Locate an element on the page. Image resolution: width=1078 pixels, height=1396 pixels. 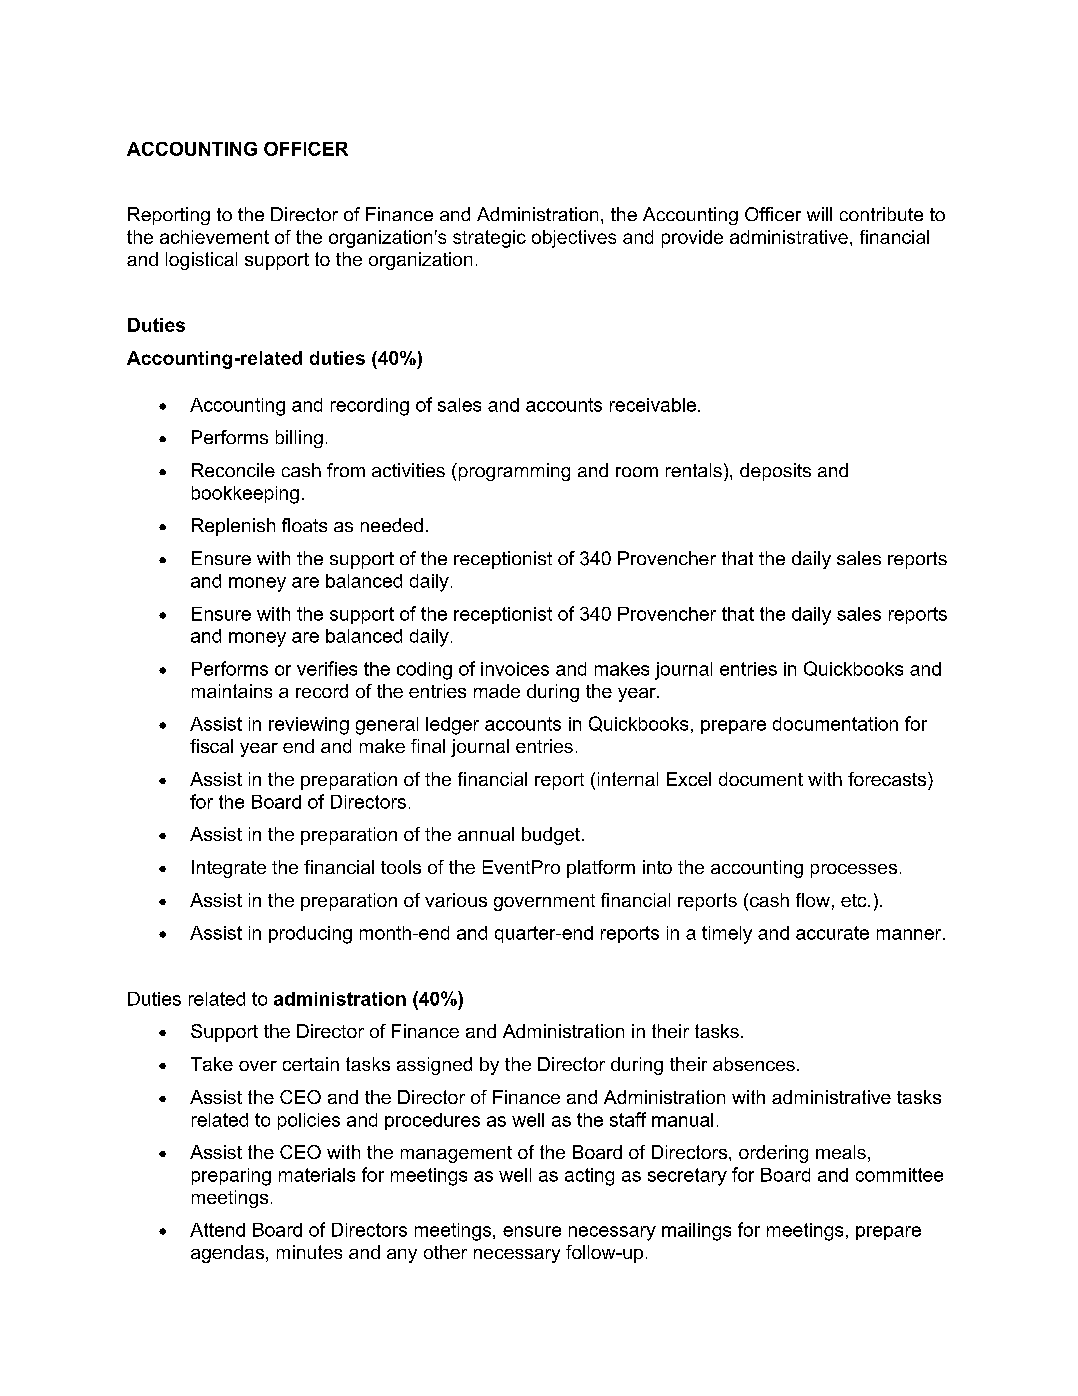
reviewing is located at coordinates (309, 726).
